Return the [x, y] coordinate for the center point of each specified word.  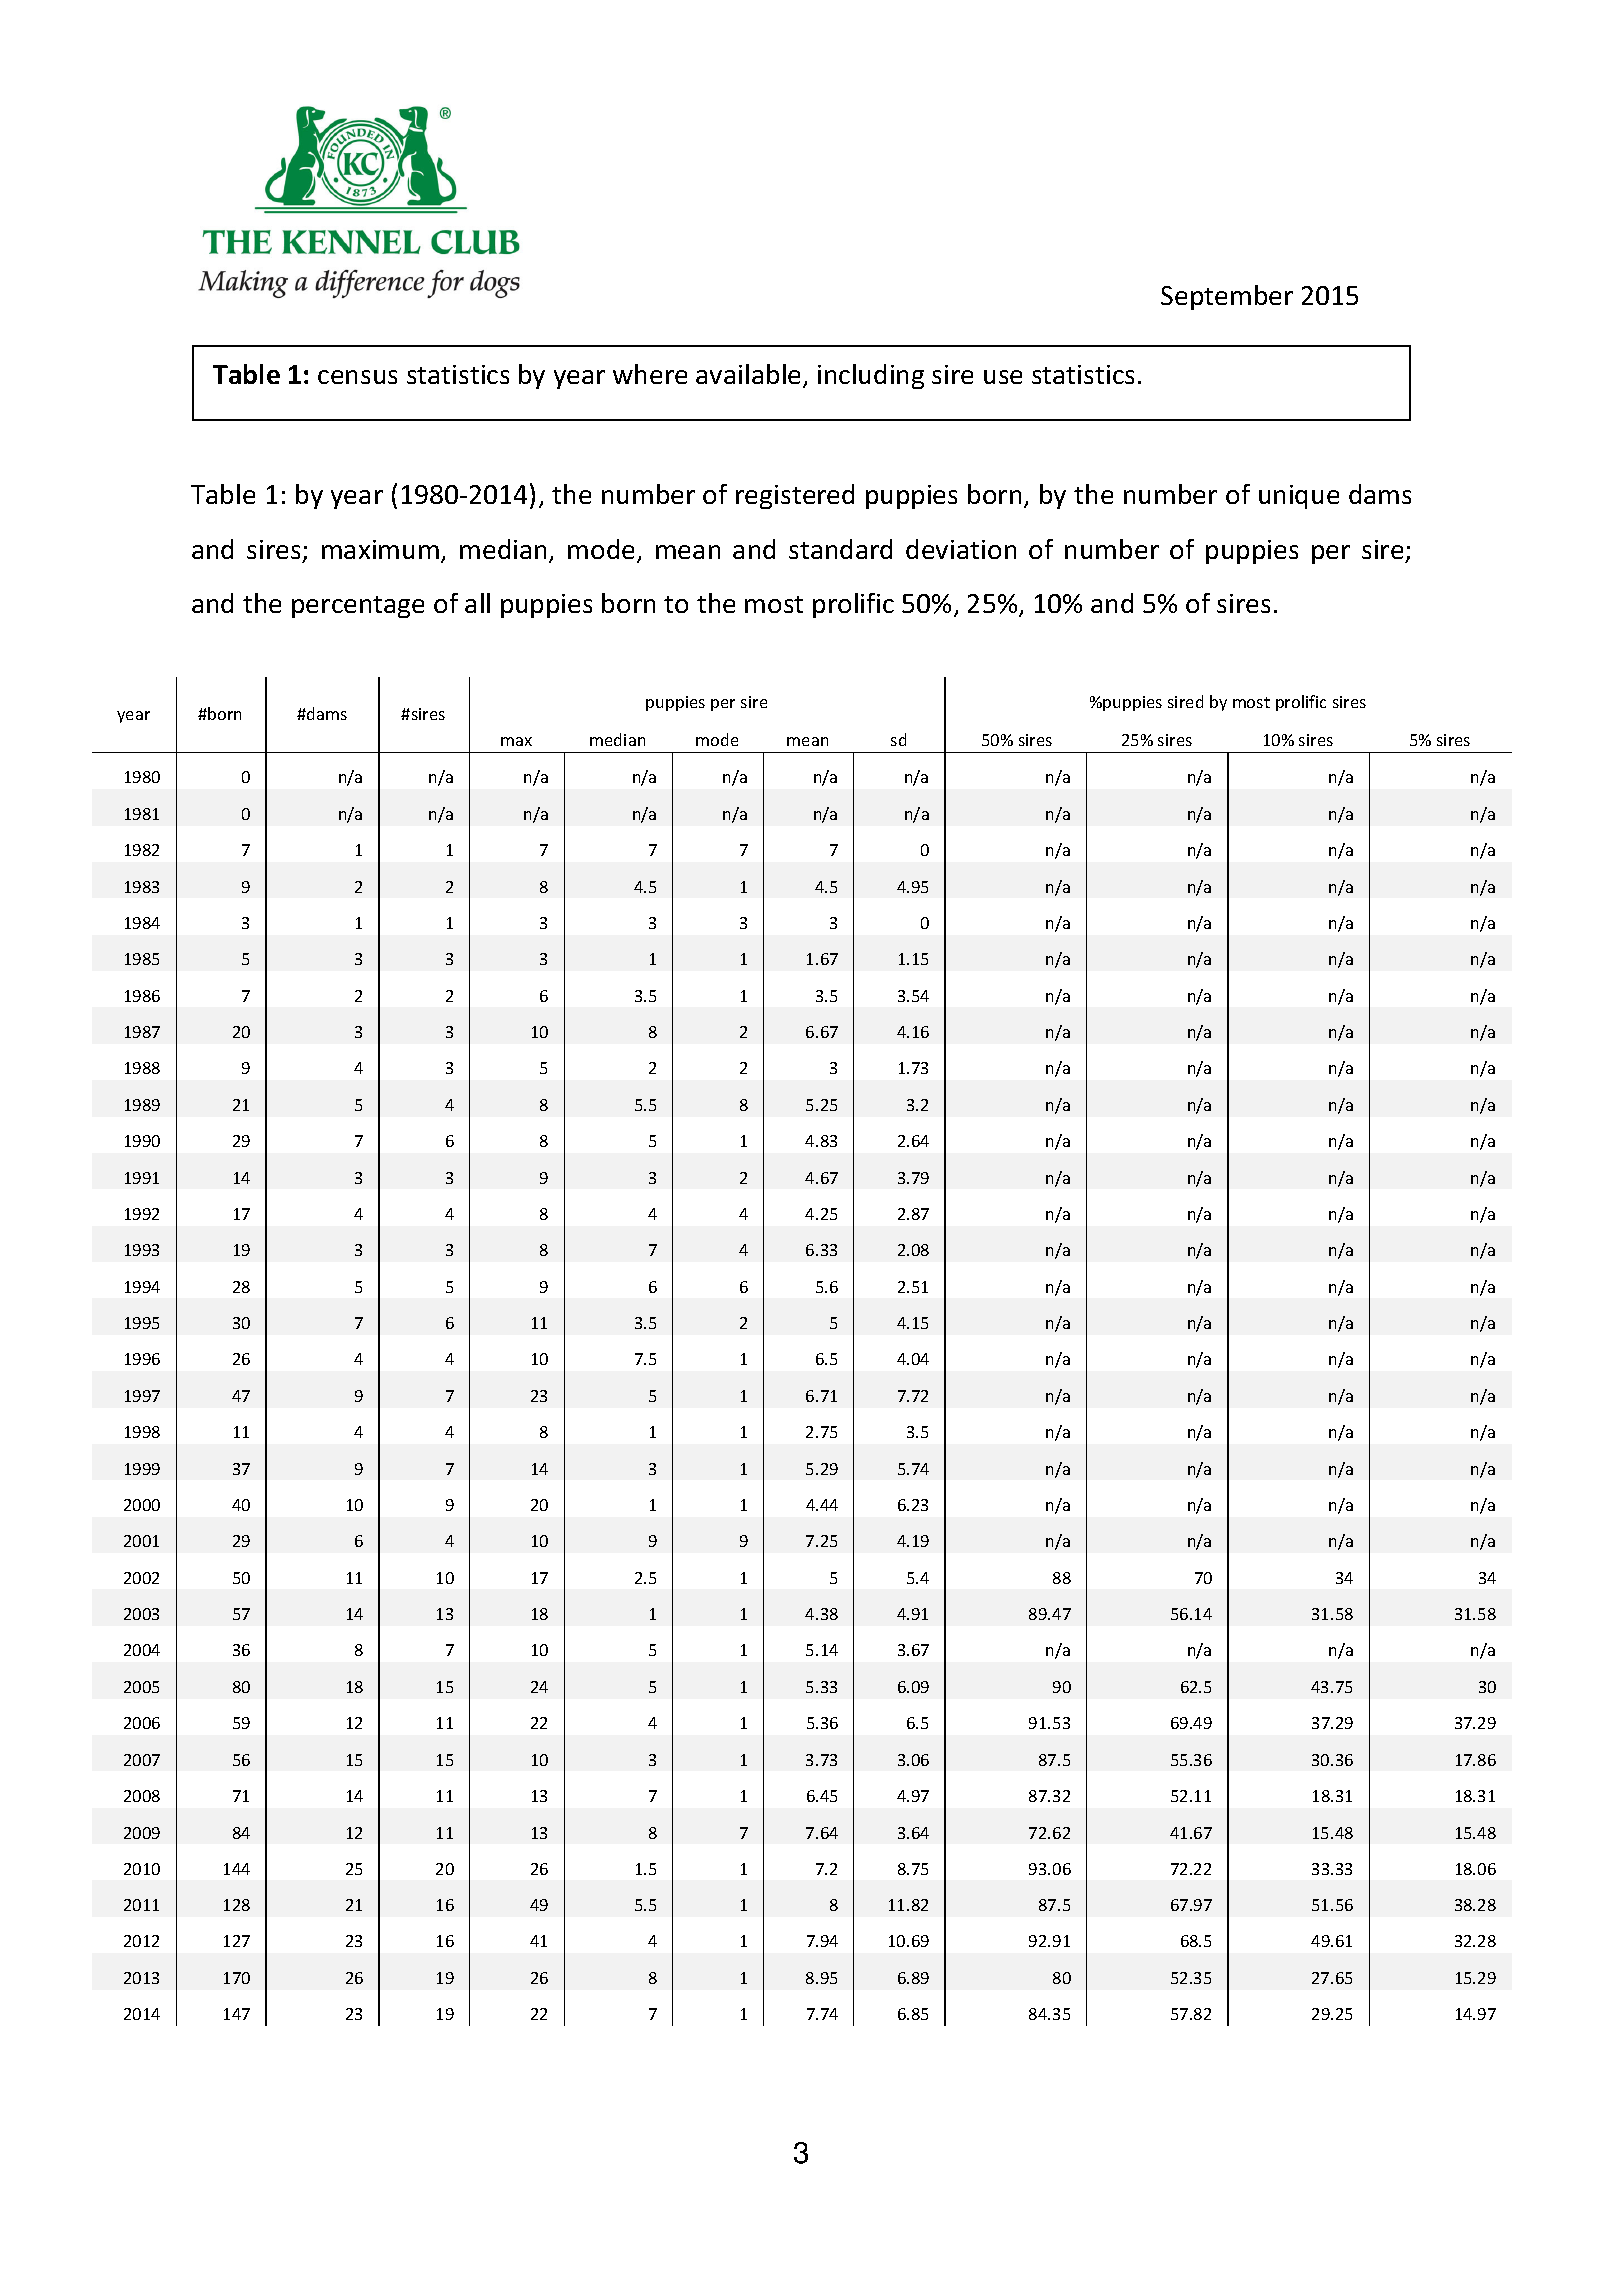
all [477, 603]
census [357, 377]
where [650, 374]
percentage [358, 607]
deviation [961, 549]
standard [840, 549]
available [750, 376]
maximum [380, 549]
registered [795, 496]
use [1003, 377]
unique [1299, 497]
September [1227, 297]
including [871, 376]
